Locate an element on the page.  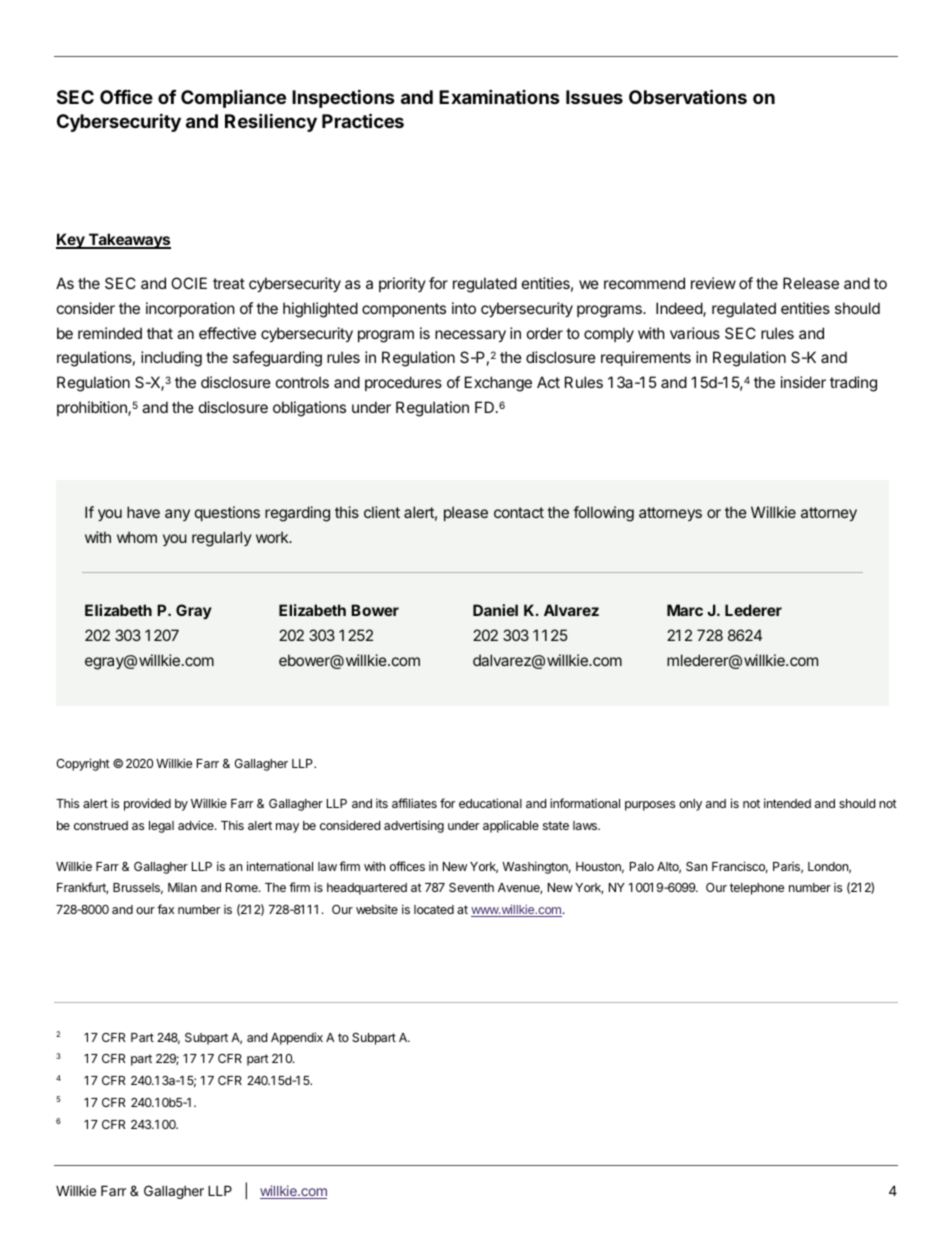
educational is located at coordinates (490, 803).
